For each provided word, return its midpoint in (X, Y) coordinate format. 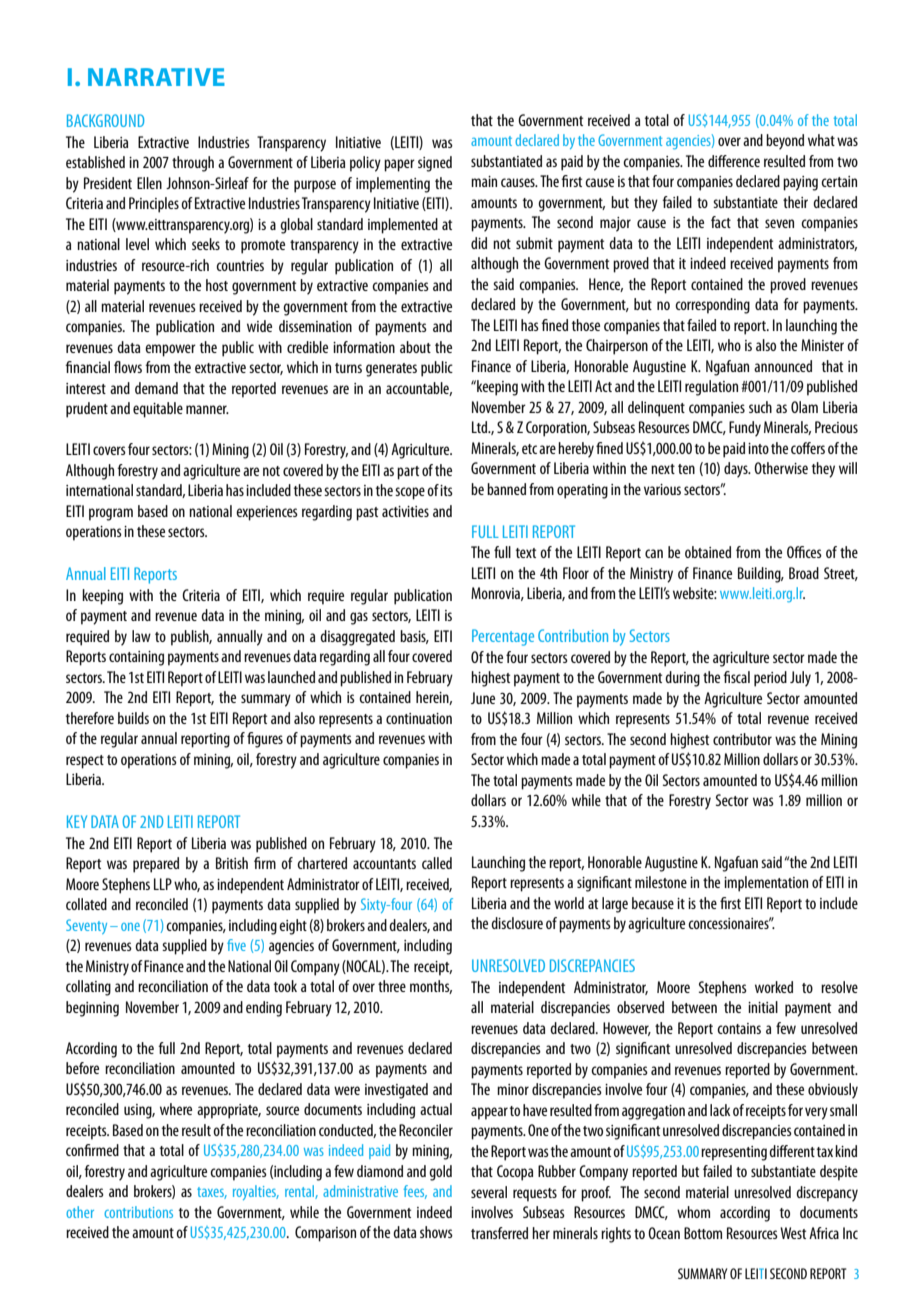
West (793, 1233)
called (437, 863)
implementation (766, 884)
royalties (256, 1192)
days (737, 470)
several (489, 1192)
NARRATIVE (156, 77)
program (111, 514)
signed (435, 164)
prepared (156, 865)
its (446, 490)
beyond (785, 142)
